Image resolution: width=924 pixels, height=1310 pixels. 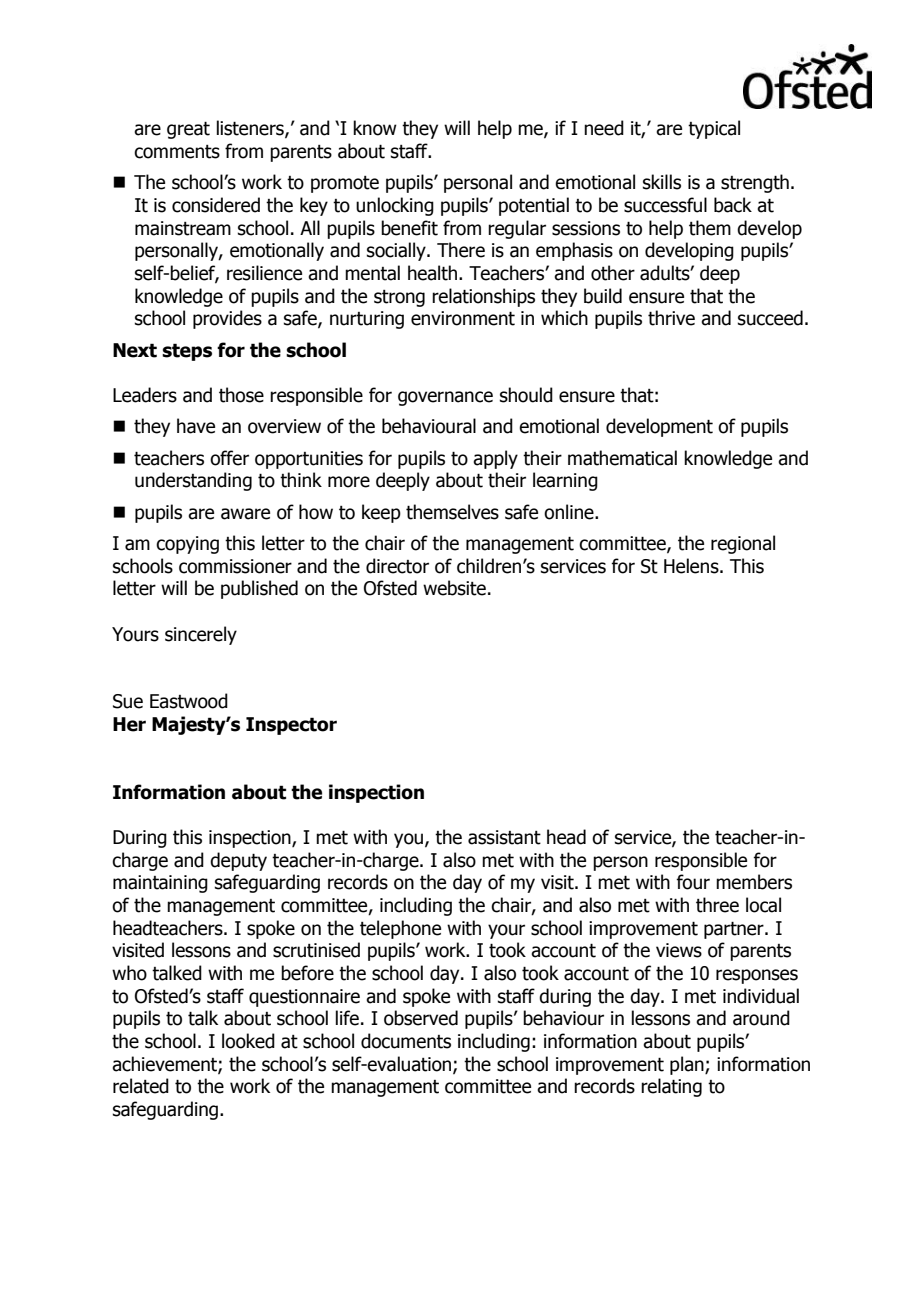 I want to click on Helens, so click(x=692, y=566).
